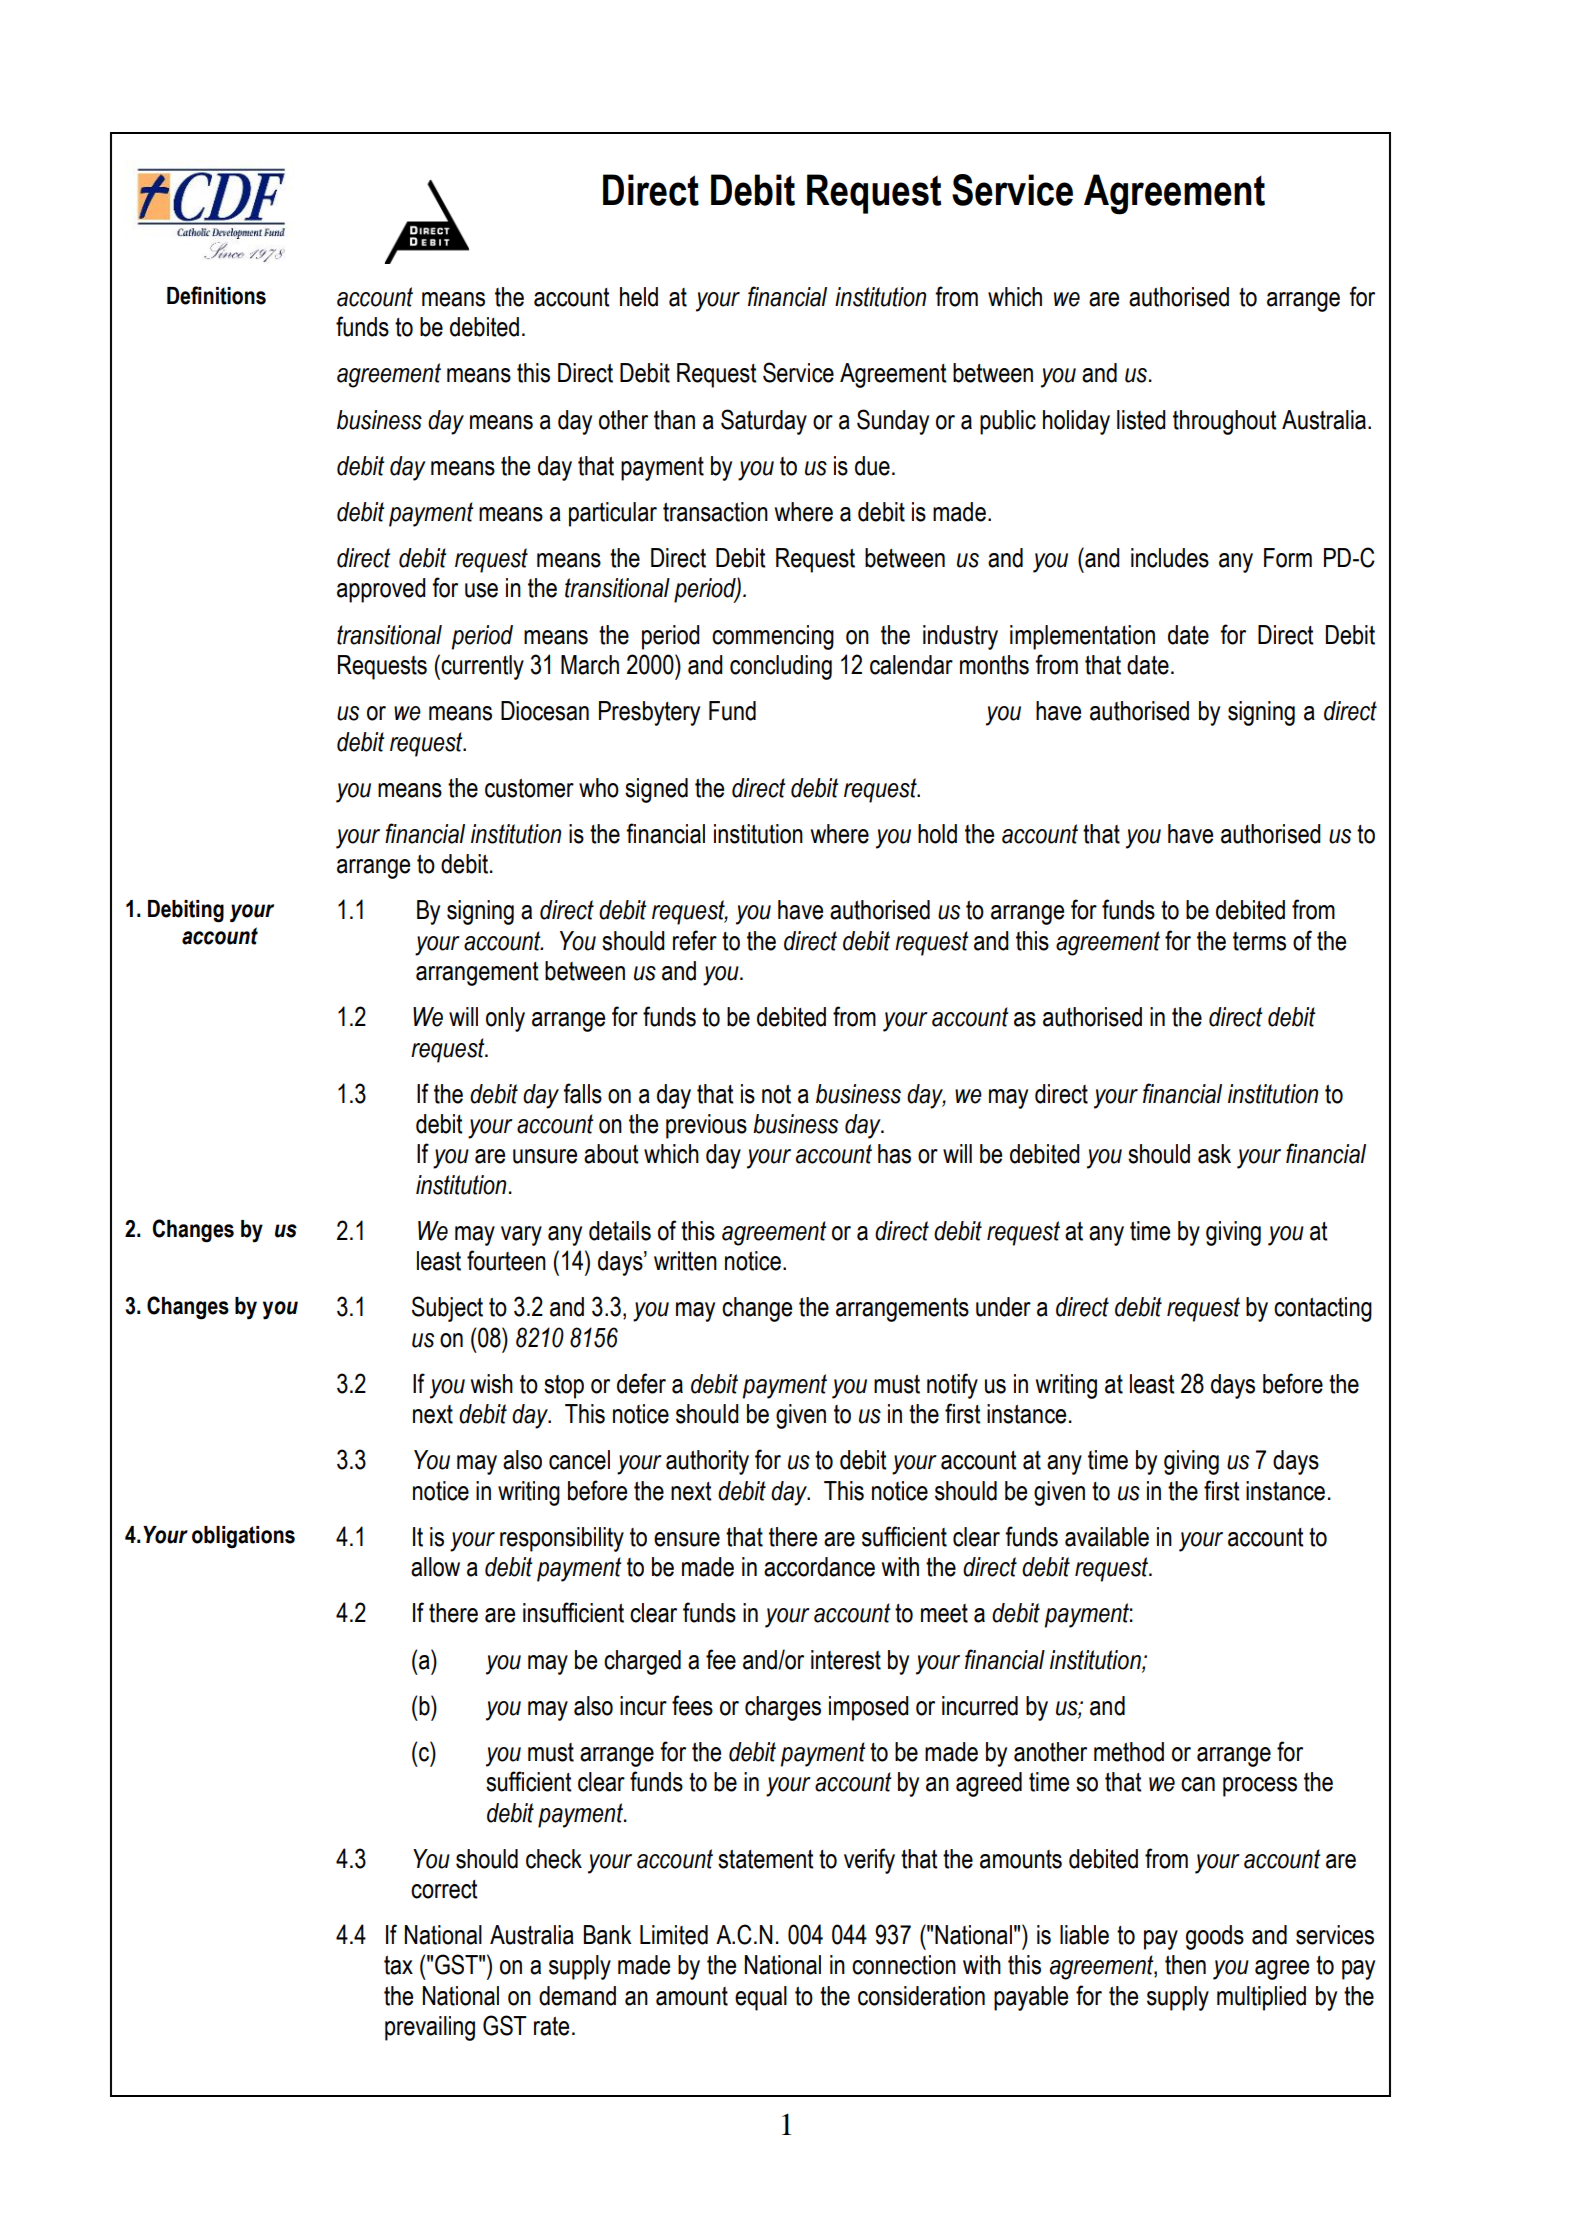 This screenshot has width=1573, height=2225. Describe the element at coordinates (529, 788) in the screenshot. I see `customer` at that location.
